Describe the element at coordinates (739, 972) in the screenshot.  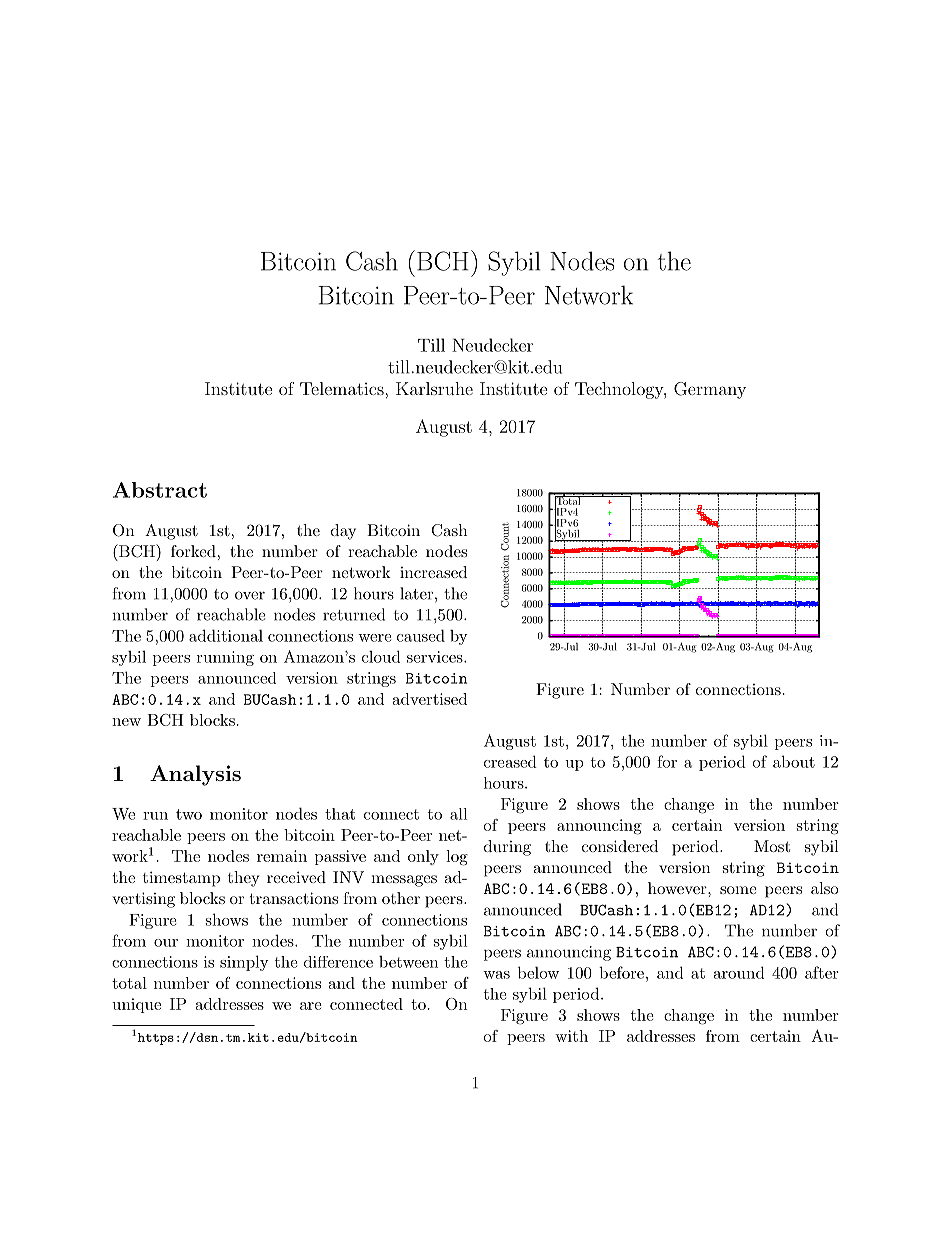
I see `around` at that location.
